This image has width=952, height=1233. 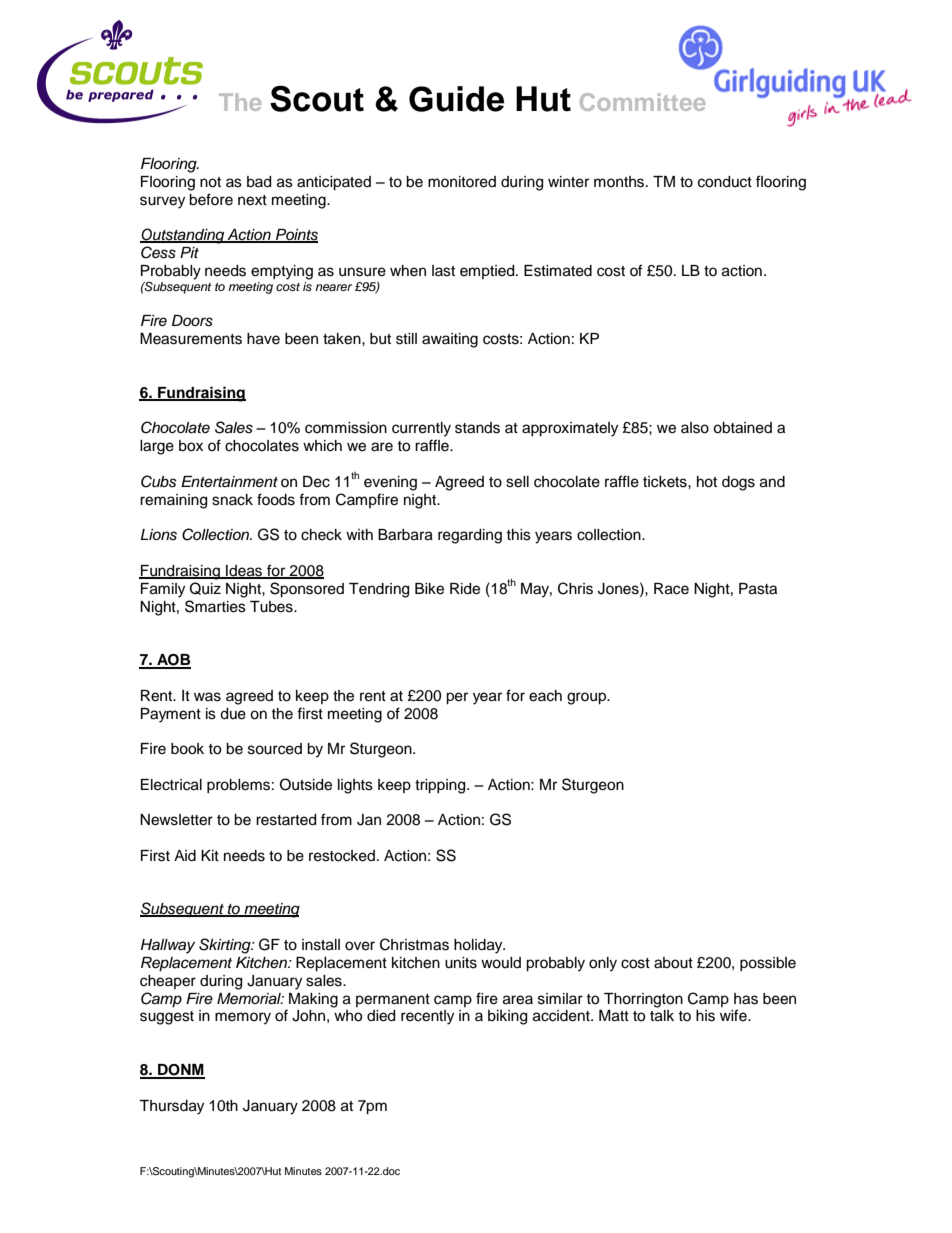 I want to click on Guide, so click(x=456, y=99).
